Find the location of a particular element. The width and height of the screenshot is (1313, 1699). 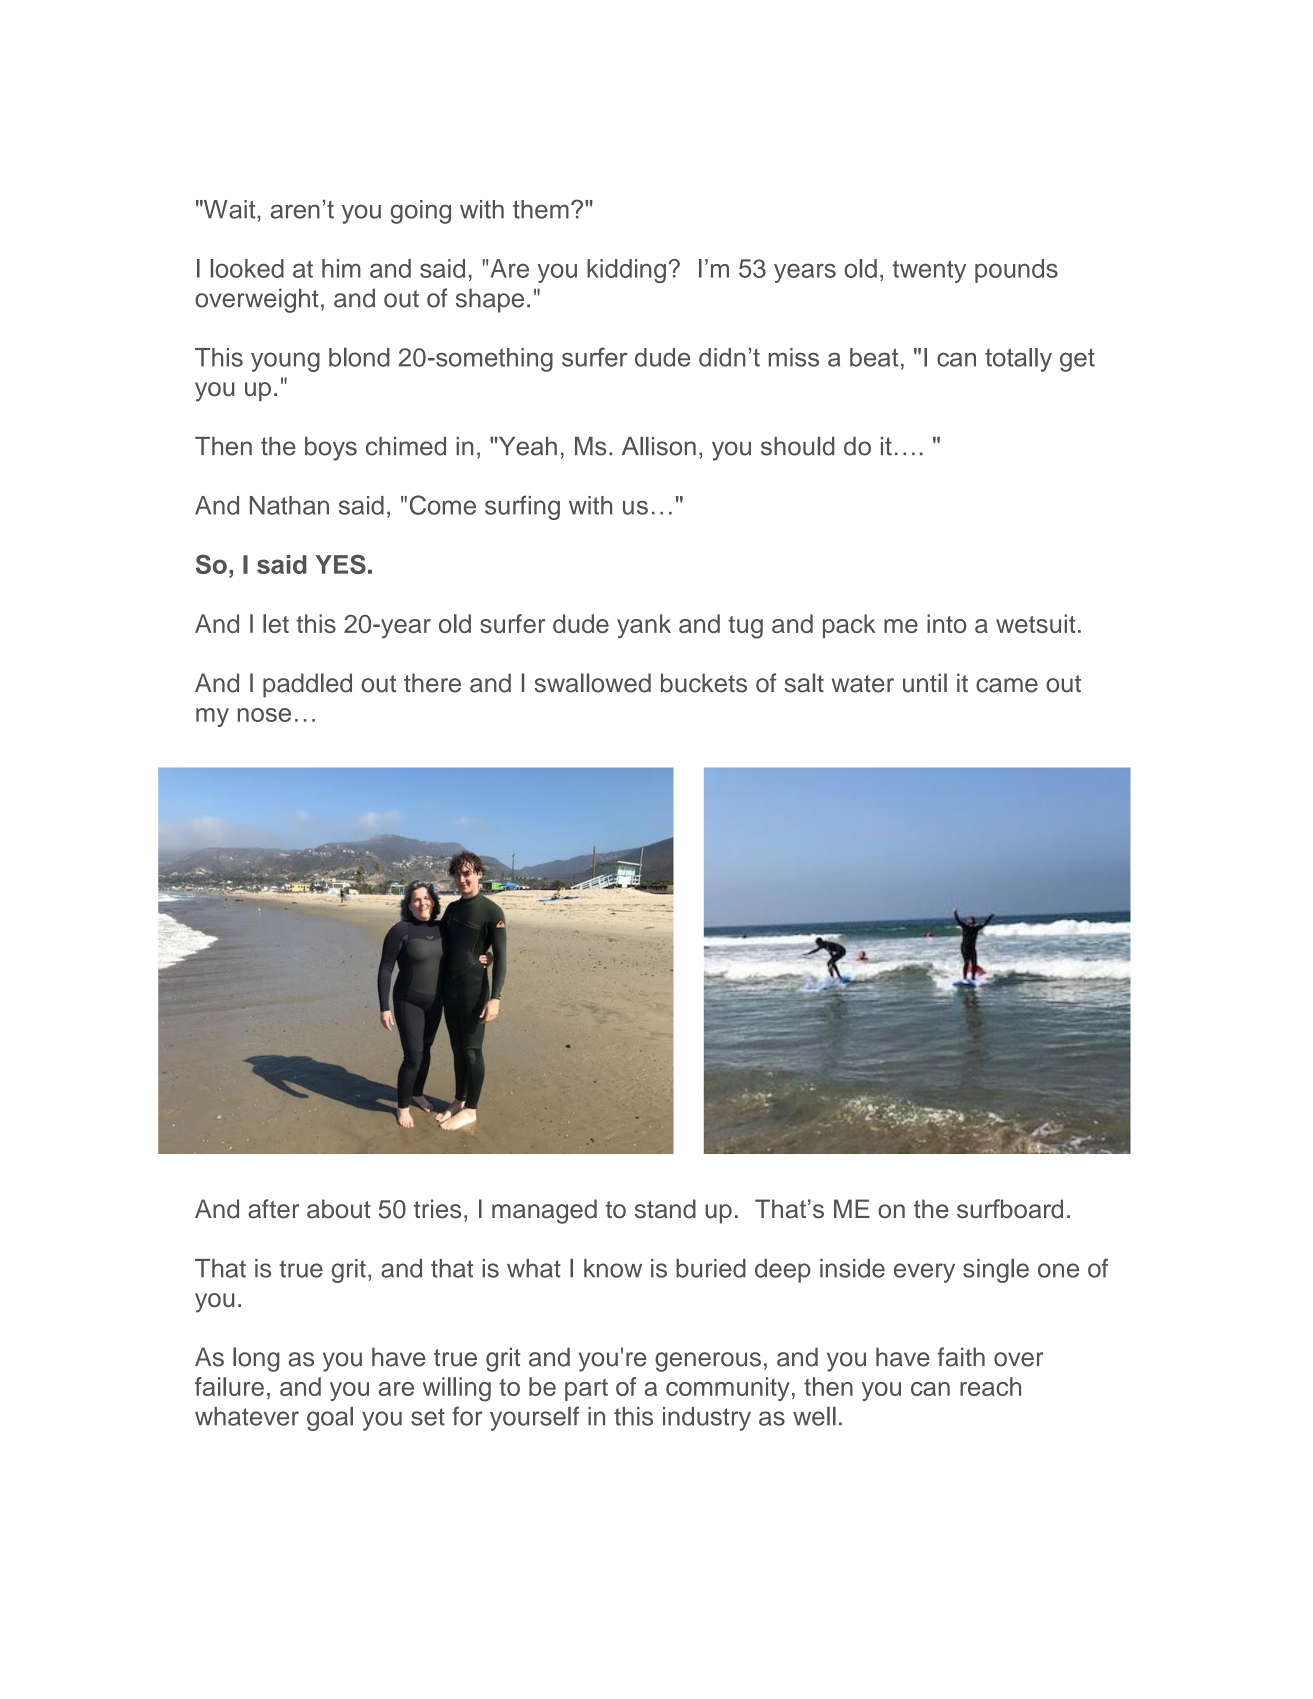

single is located at coordinates (996, 1271).
